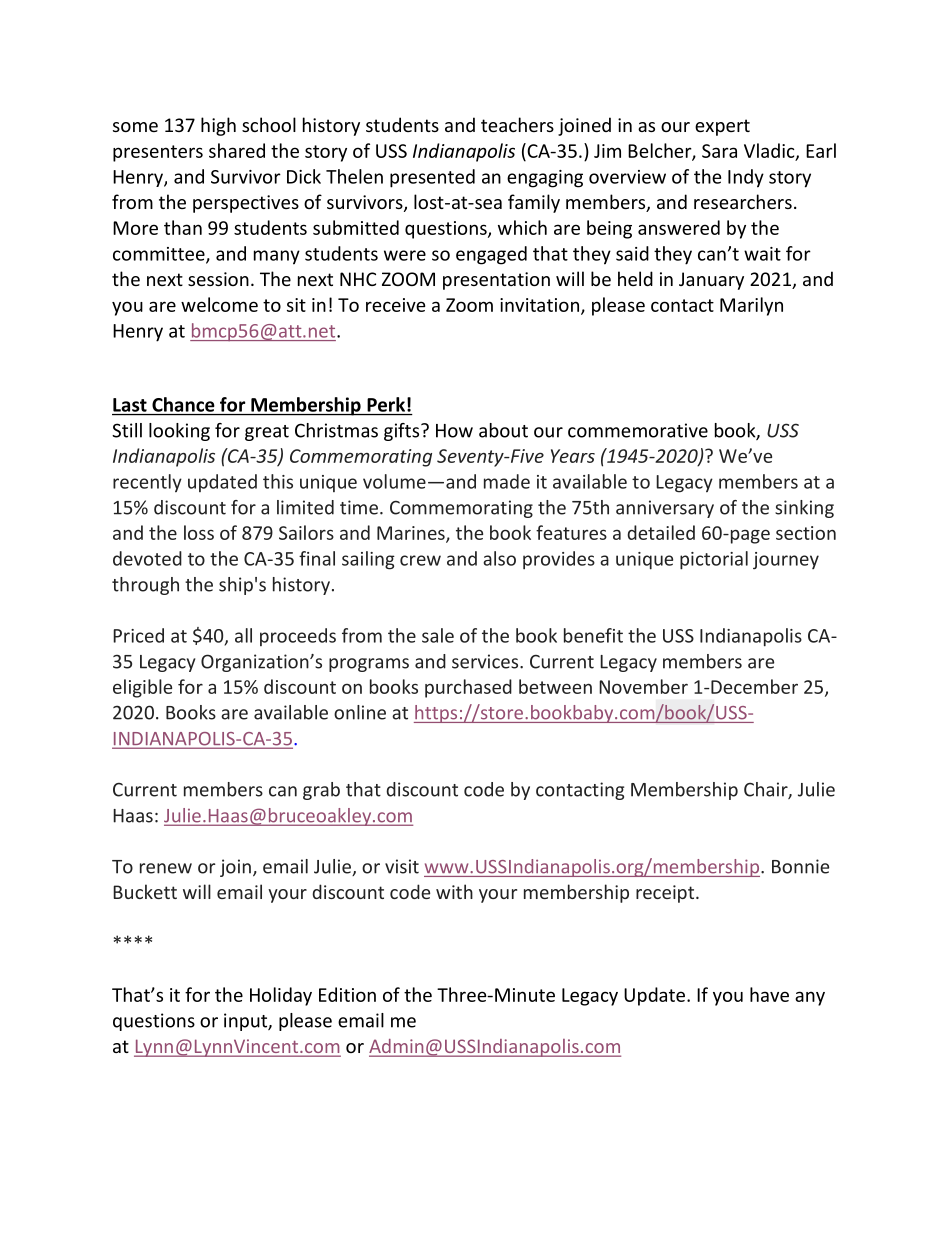  Describe the element at coordinates (769, 994) in the document. I see `have` at that location.
